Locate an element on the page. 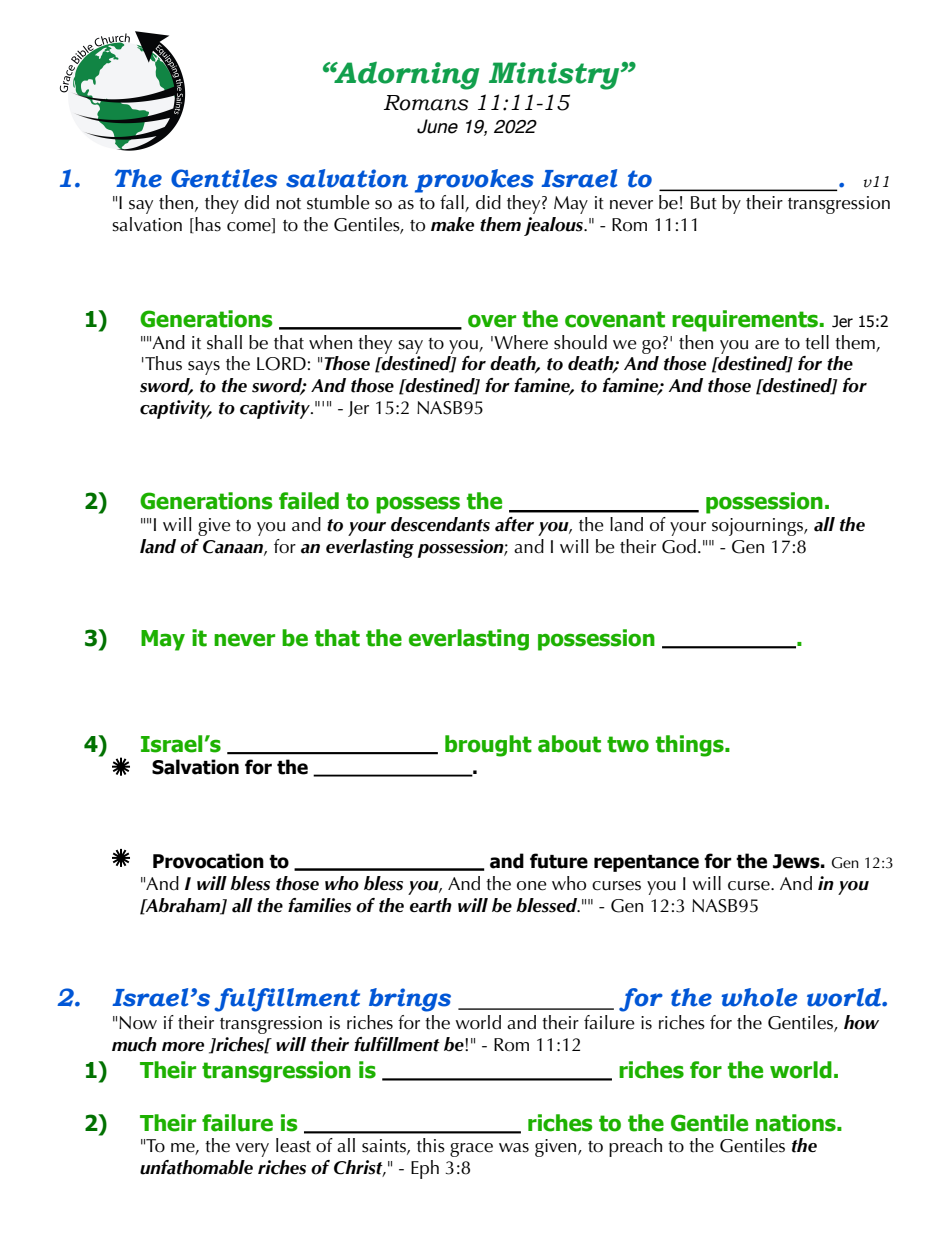 This page has width=952, height=1233. preach is located at coordinates (635, 1147).
